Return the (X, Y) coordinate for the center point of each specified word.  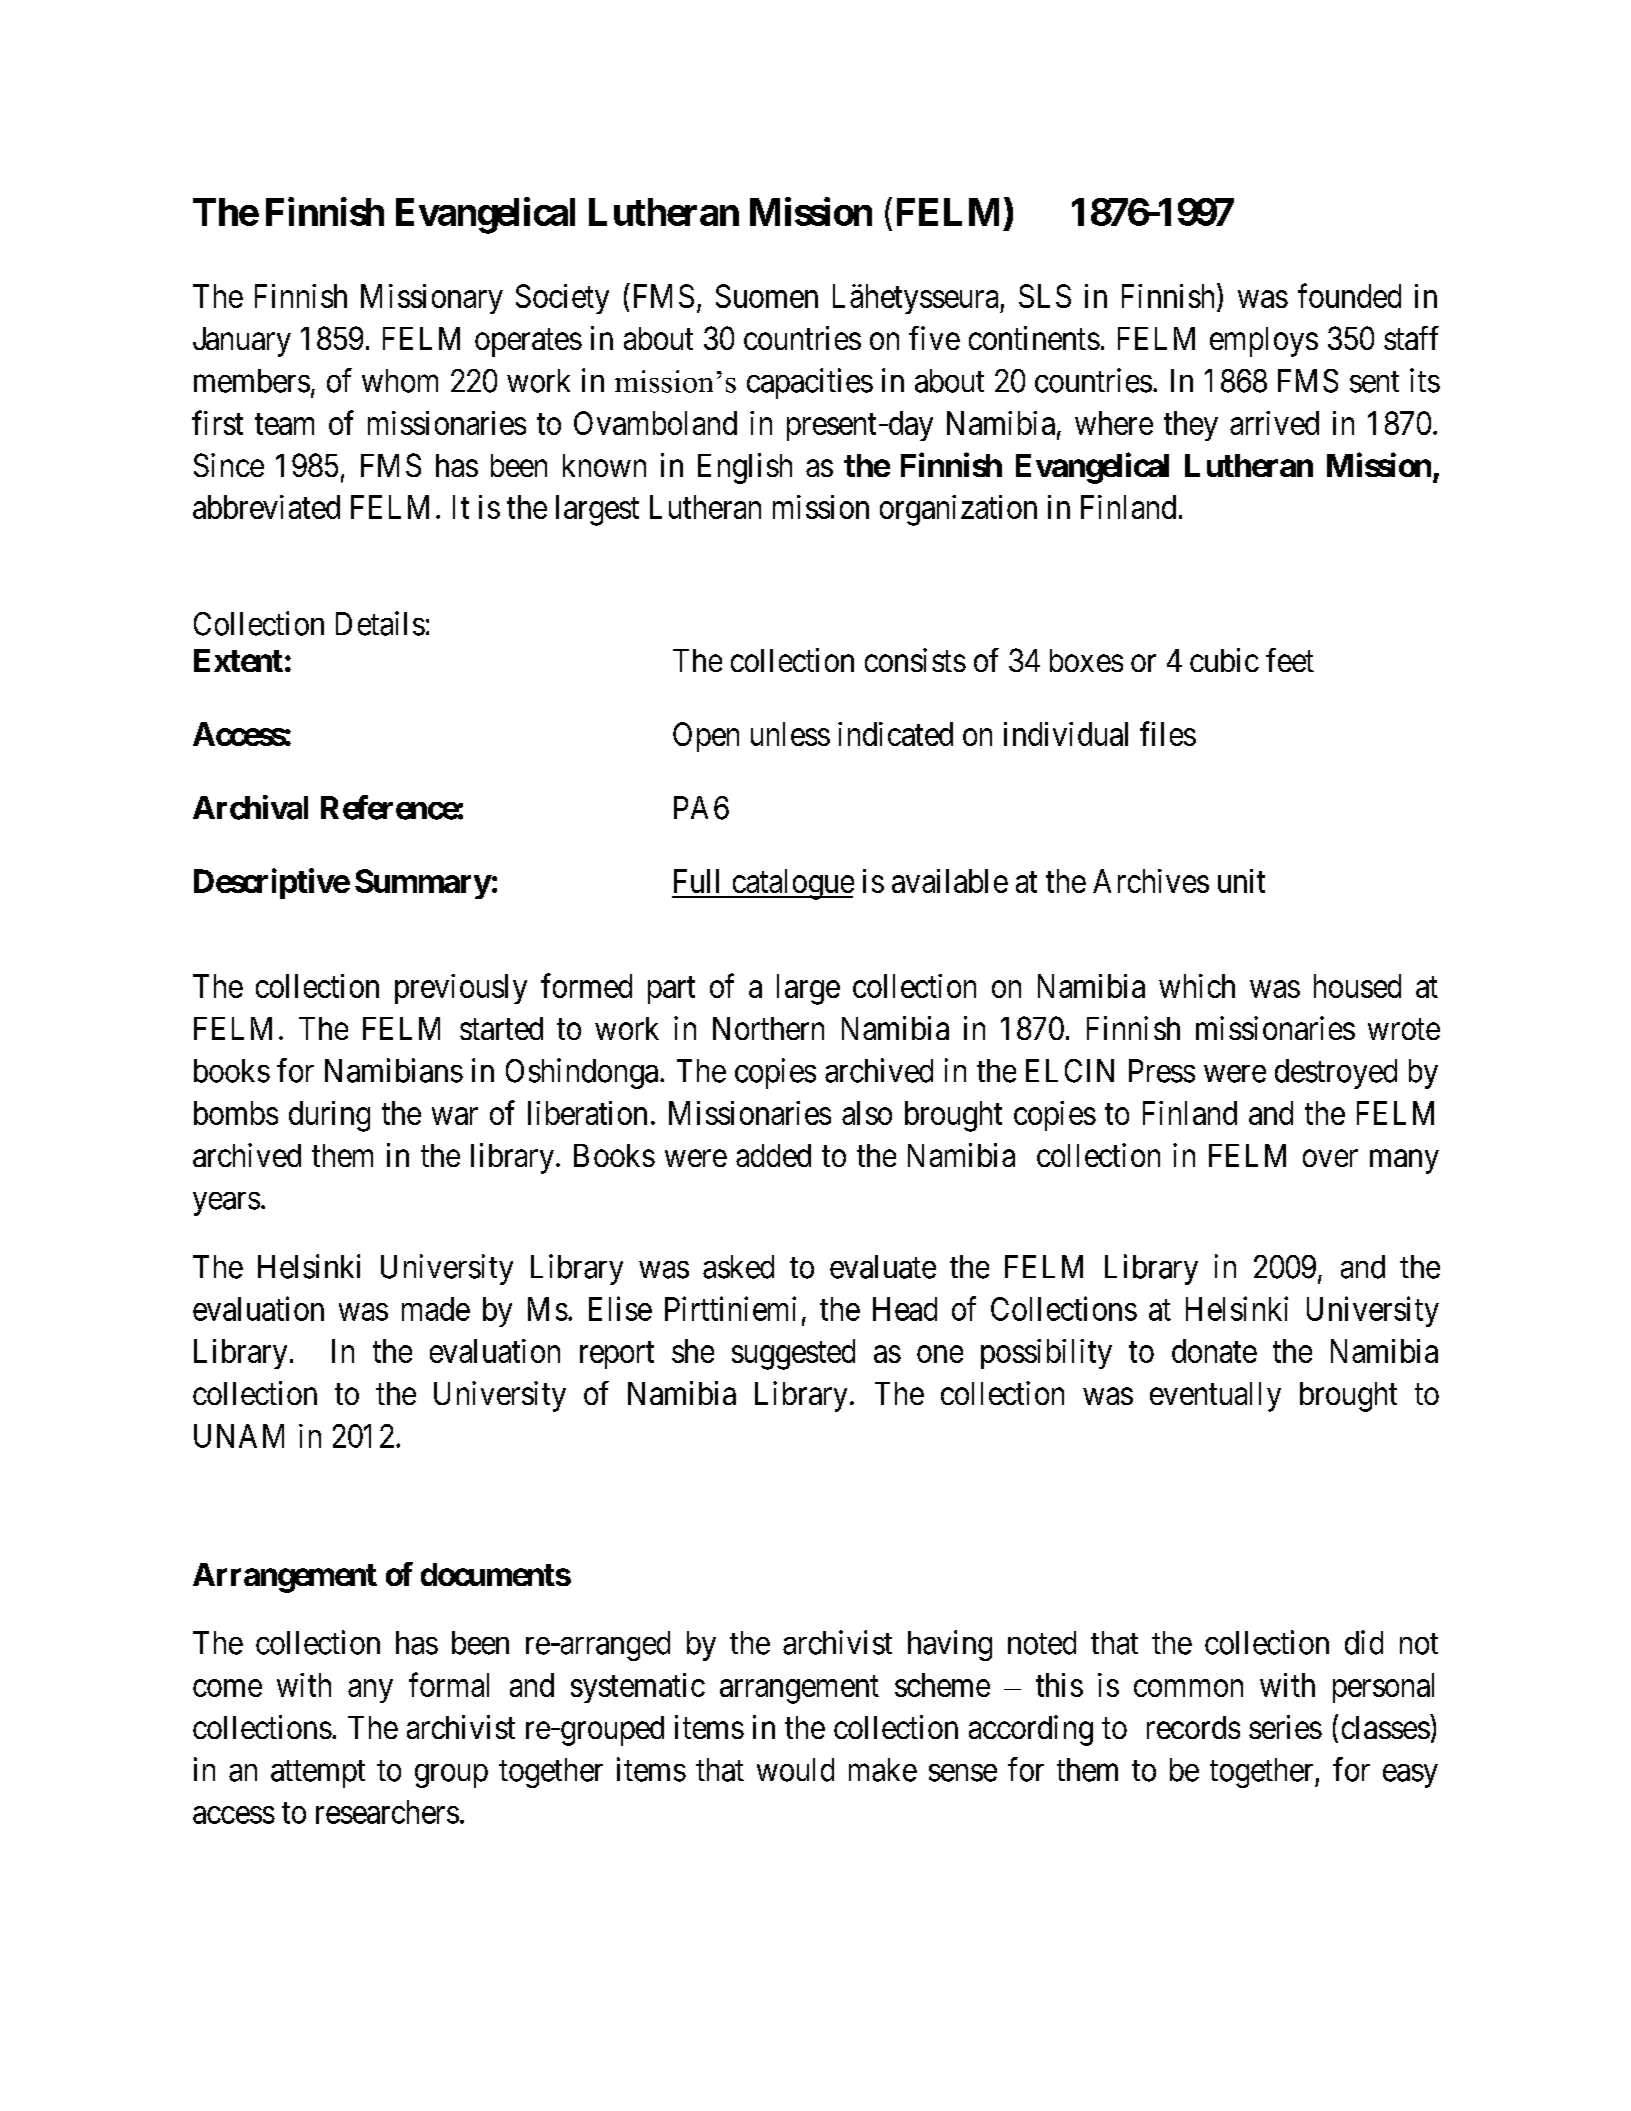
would (795, 1770)
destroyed (1336, 1074)
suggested (793, 1354)
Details (380, 623)
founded (1349, 295)
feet (1290, 660)
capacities (810, 383)
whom (400, 381)
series (1285, 1727)
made (436, 1309)
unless (790, 734)
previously (461, 989)
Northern (768, 1028)
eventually (1215, 1397)
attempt (318, 1774)
